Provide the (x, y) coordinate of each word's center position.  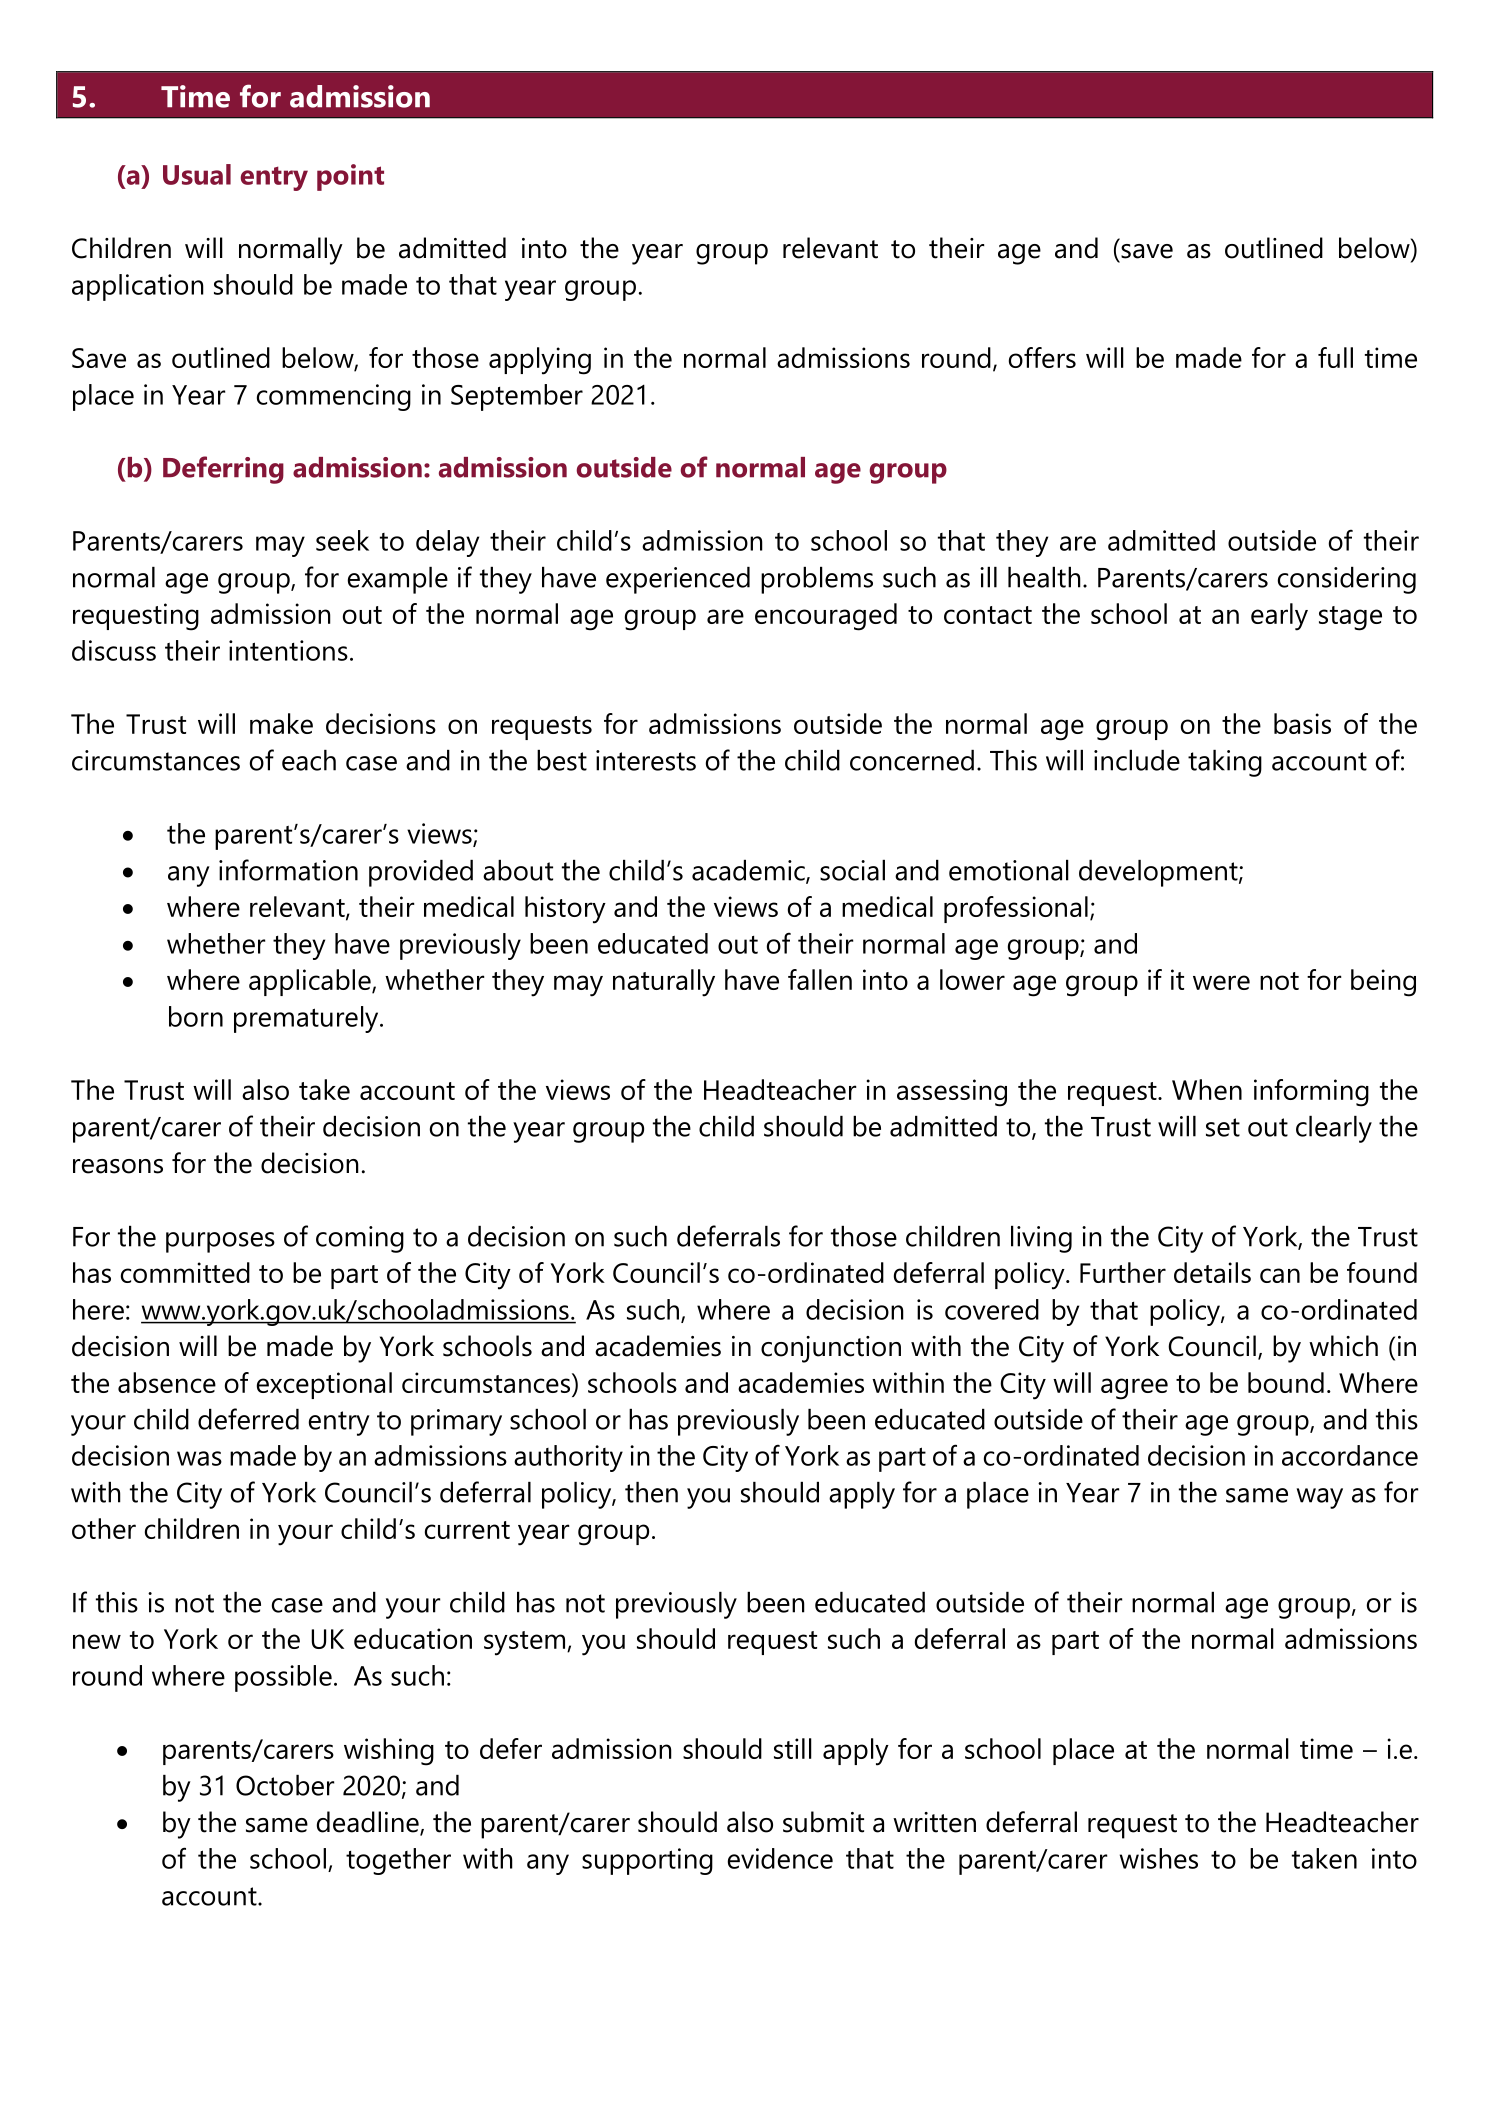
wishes (1159, 1858)
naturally (664, 983)
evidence (780, 1858)
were (1221, 982)
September (517, 397)
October (285, 1785)
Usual (197, 174)
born (196, 1016)
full (1335, 357)
